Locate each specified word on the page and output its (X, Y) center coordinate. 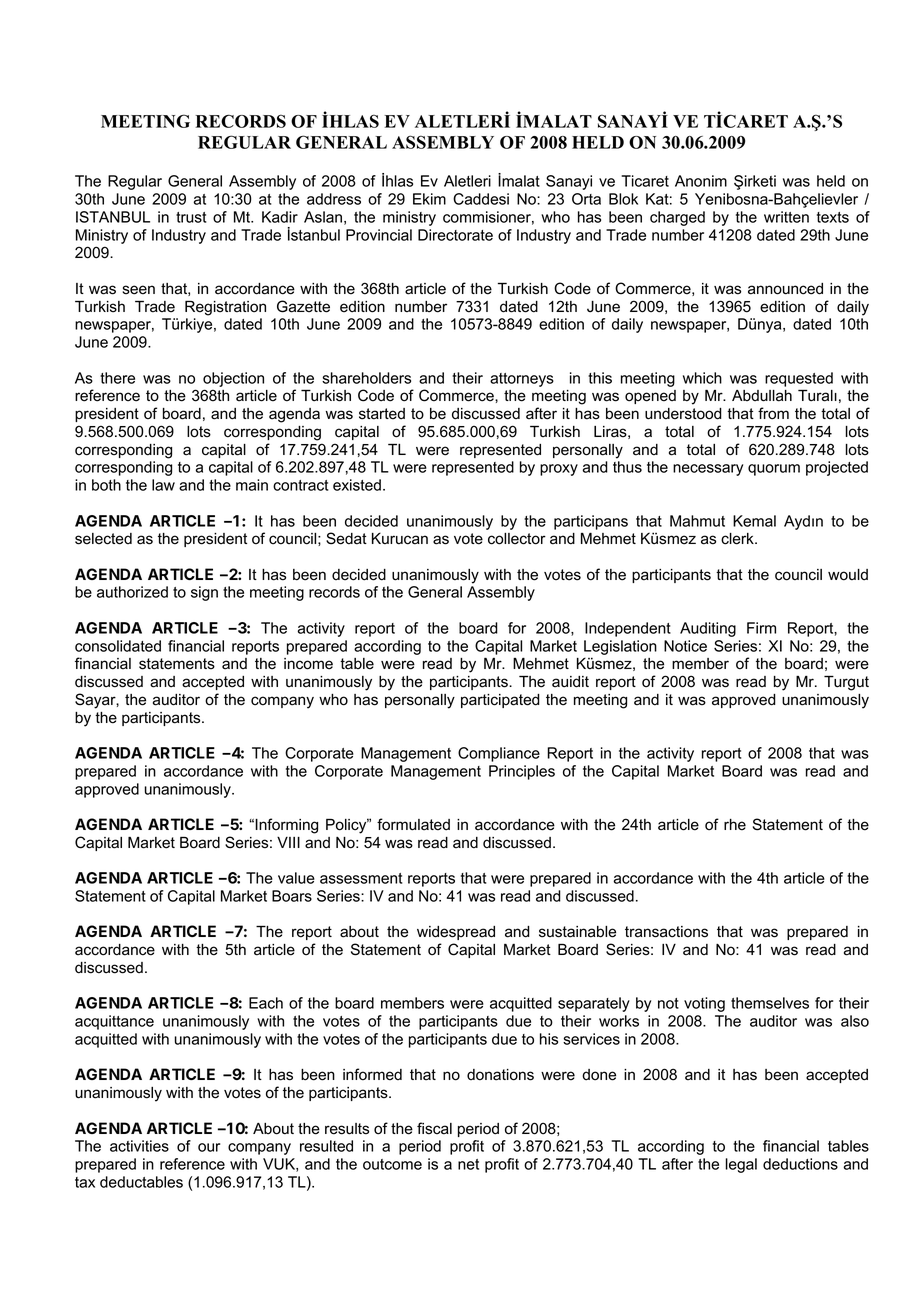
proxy (559, 470)
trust (191, 217)
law (163, 485)
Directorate (455, 235)
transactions (666, 932)
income (308, 664)
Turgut (846, 683)
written (786, 217)
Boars (292, 896)
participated (500, 701)
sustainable (577, 932)
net (468, 1164)
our (209, 1147)
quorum (774, 470)
